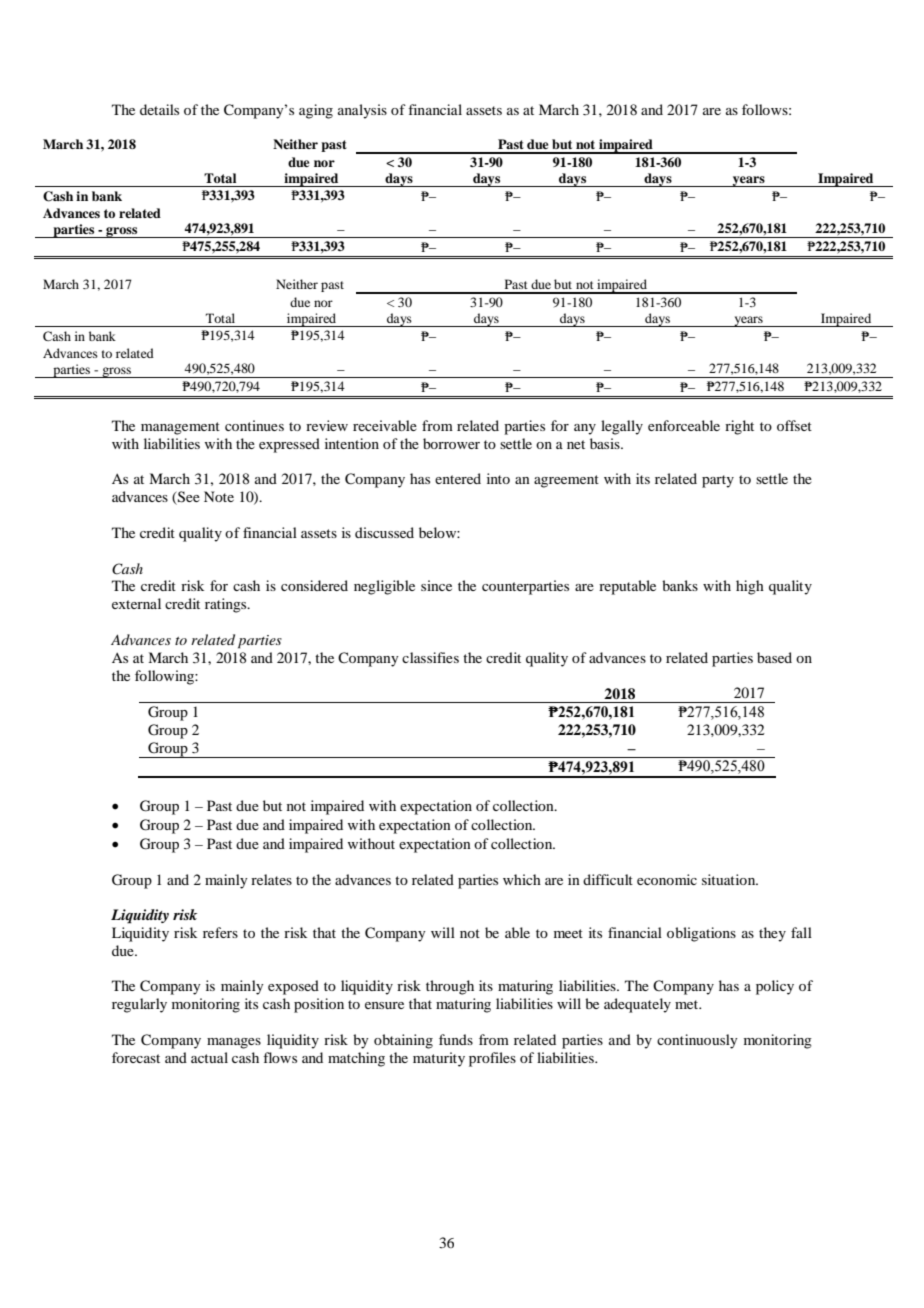  I want to click on analysis, so click(362, 111).
